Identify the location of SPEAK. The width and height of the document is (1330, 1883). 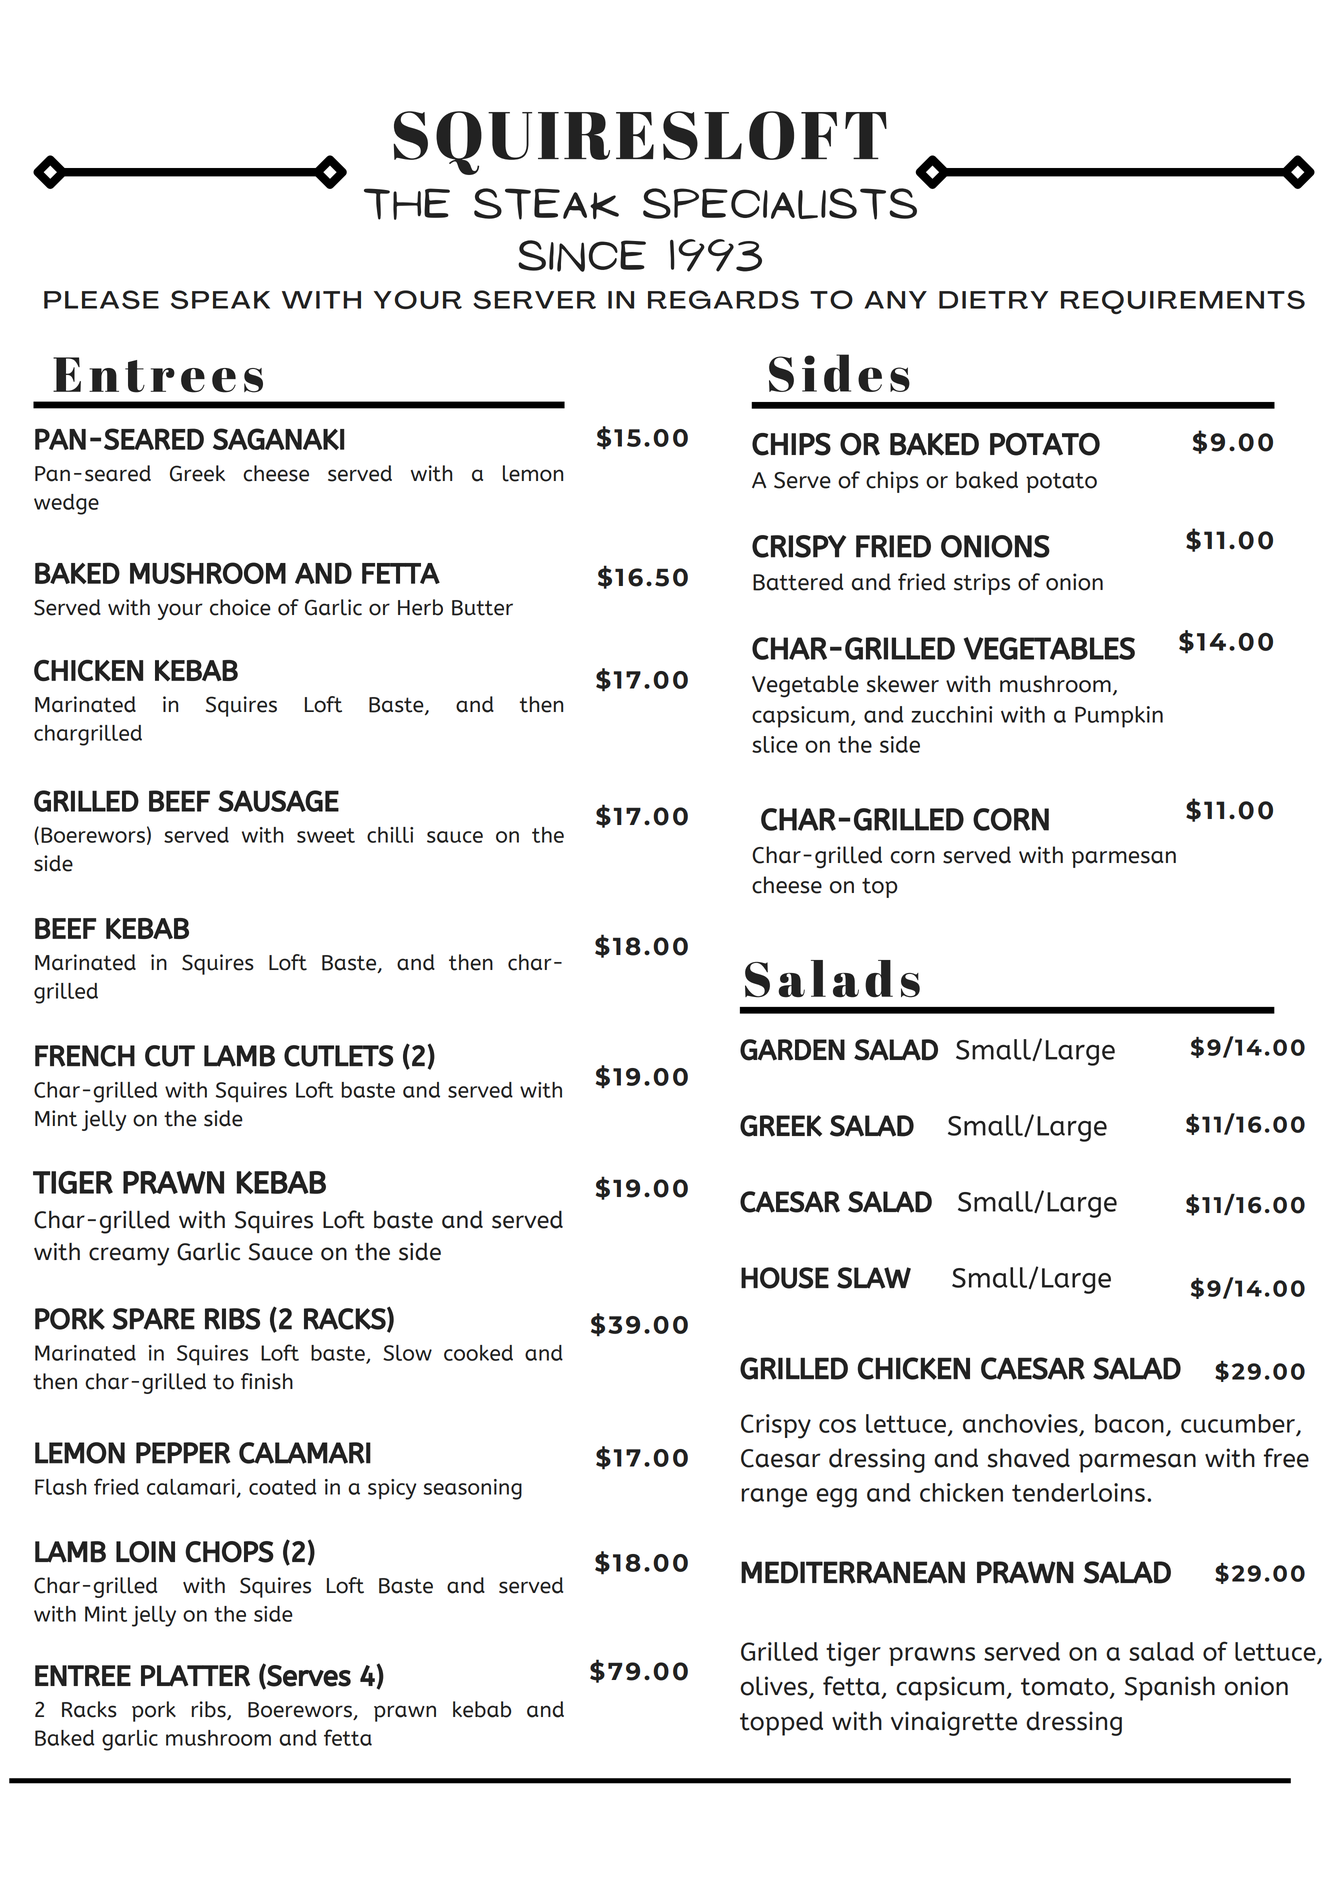
(220, 299).
